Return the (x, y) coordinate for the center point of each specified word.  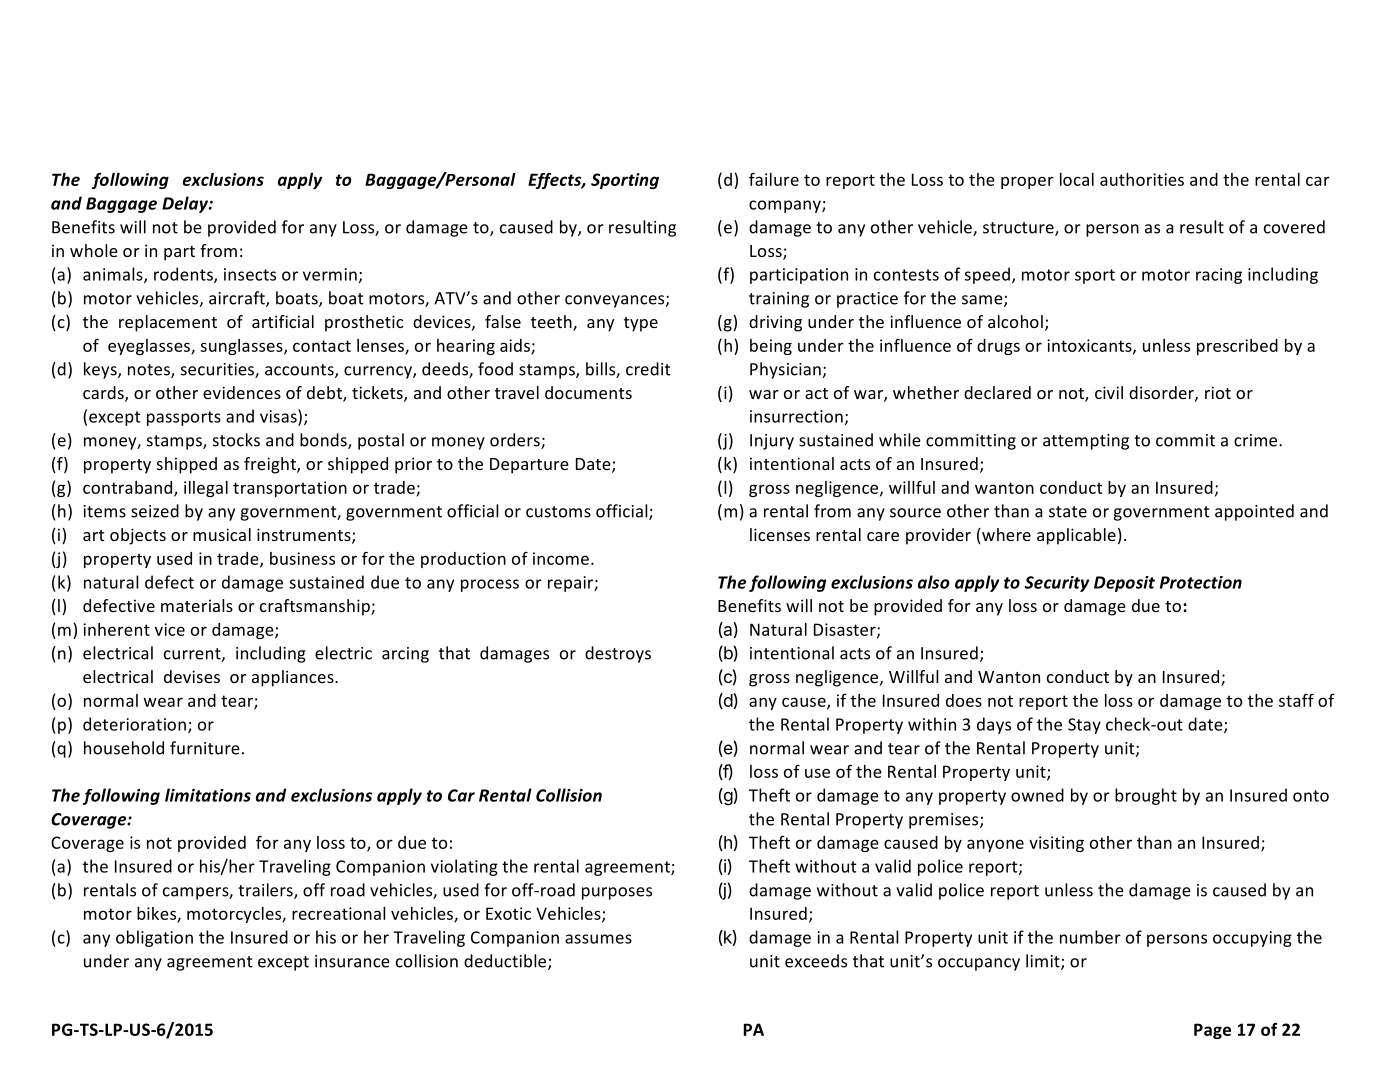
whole (94, 250)
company (786, 206)
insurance (352, 961)
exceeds (816, 961)
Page (1212, 1031)
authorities (1142, 179)
